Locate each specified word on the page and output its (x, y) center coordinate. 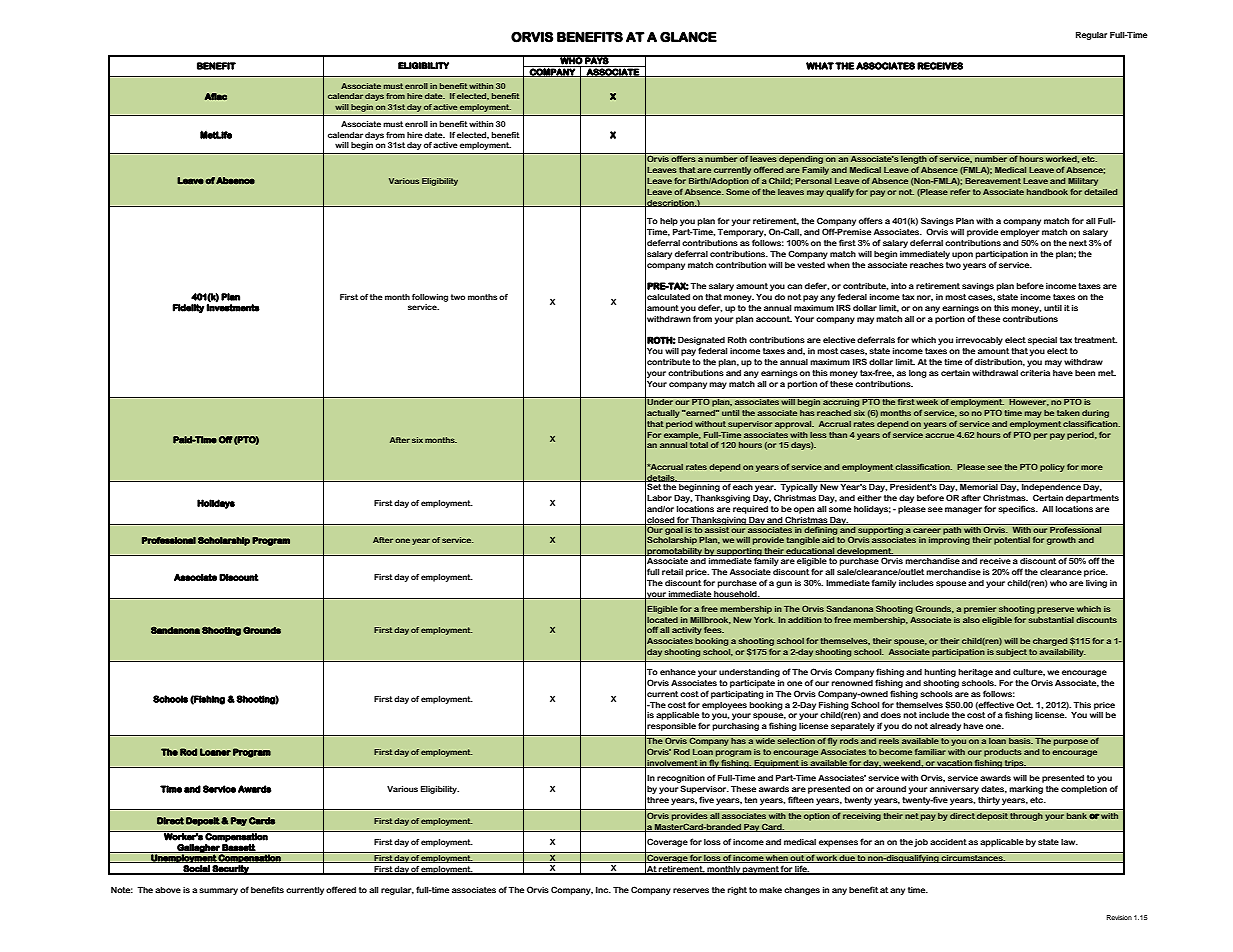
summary (218, 891)
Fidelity (188, 308)
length (914, 158)
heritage (975, 672)
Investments (233, 307)
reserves (691, 890)
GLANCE (688, 37)
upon (962, 255)
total (699, 445)
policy (1052, 468)
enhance (678, 671)
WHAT (820, 66)
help (669, 221)
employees (724, 706)
